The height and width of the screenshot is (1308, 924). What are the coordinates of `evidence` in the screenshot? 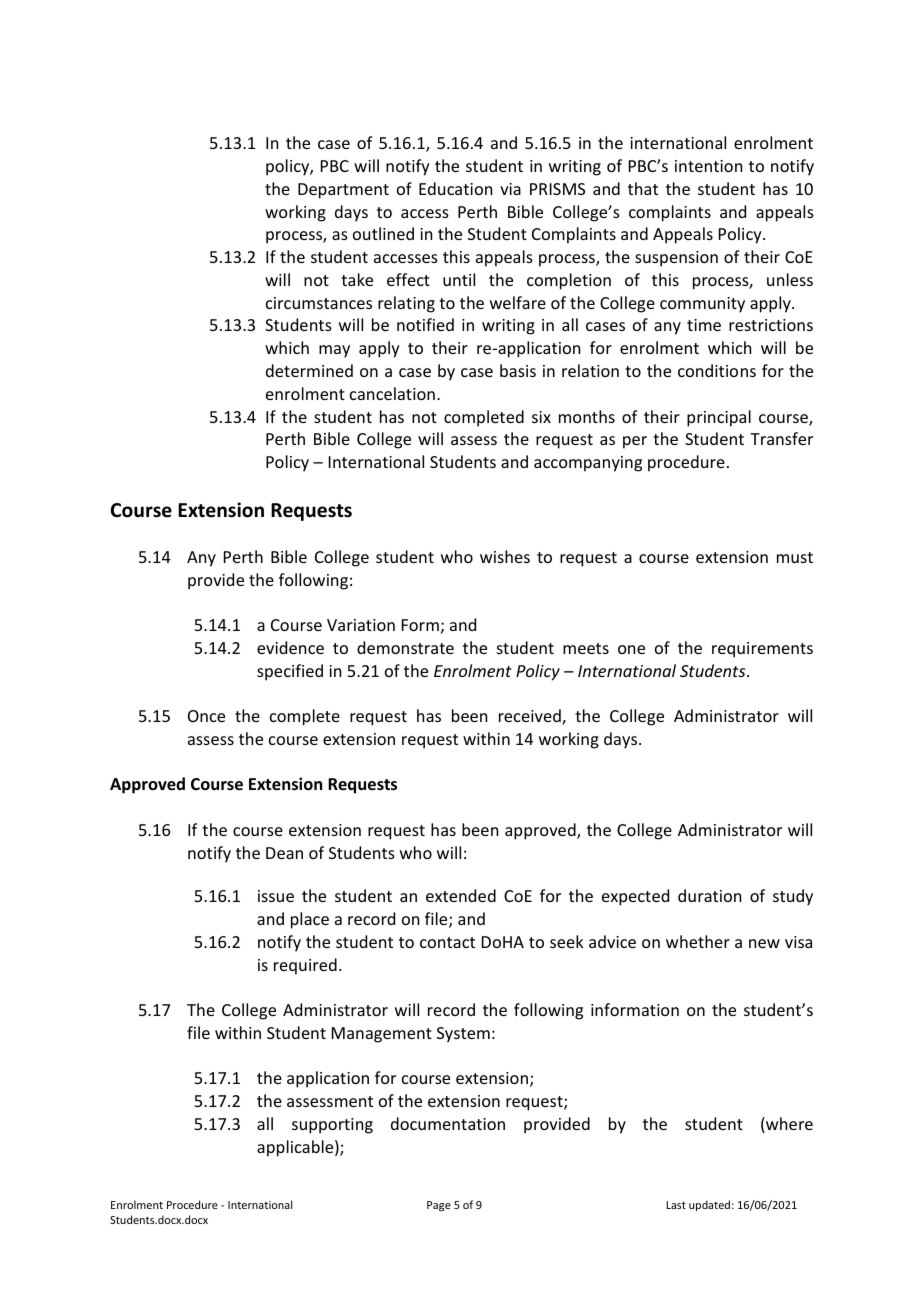 It's located at (290, 647).
